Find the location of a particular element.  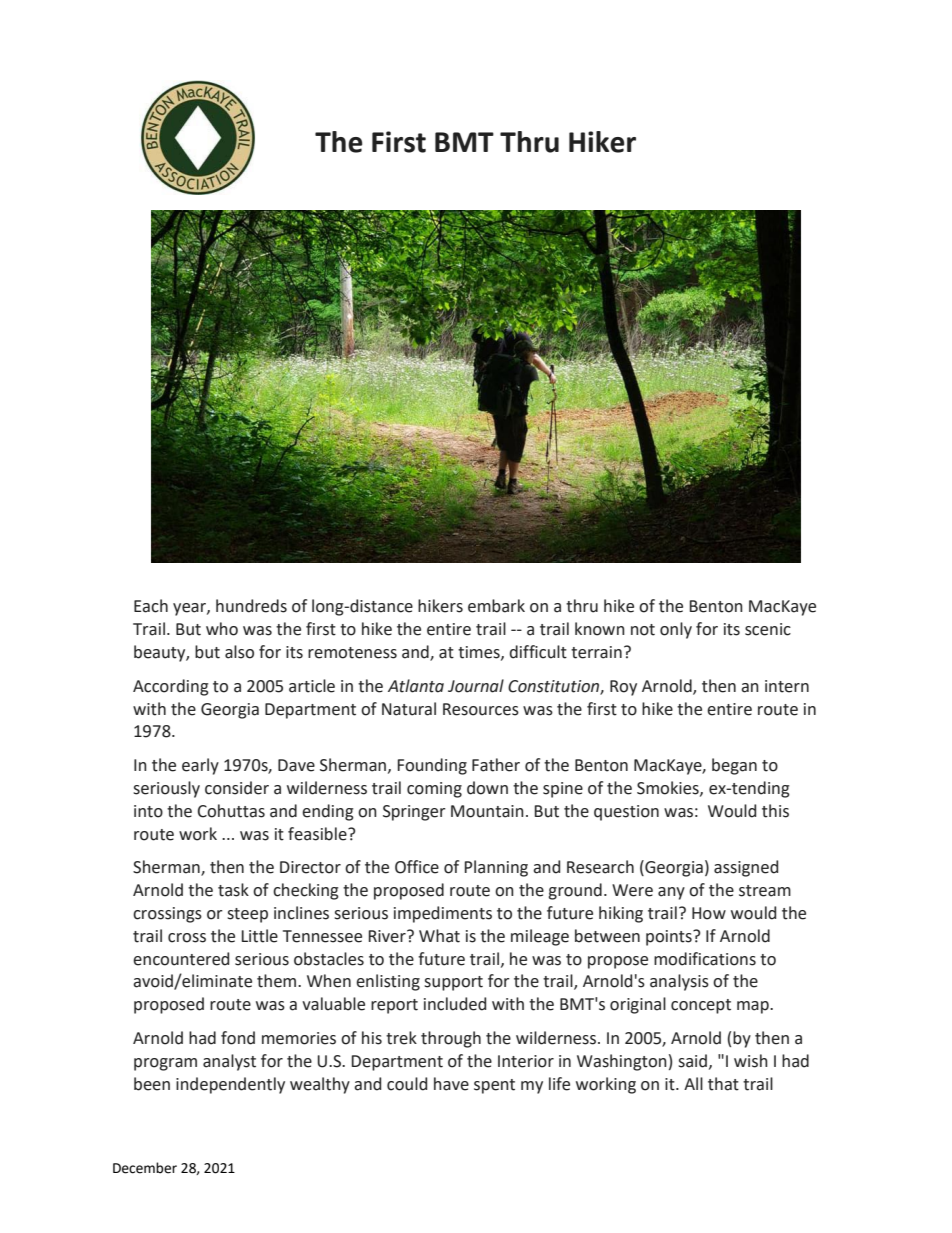

that is located at coordinates (723, 1084).
